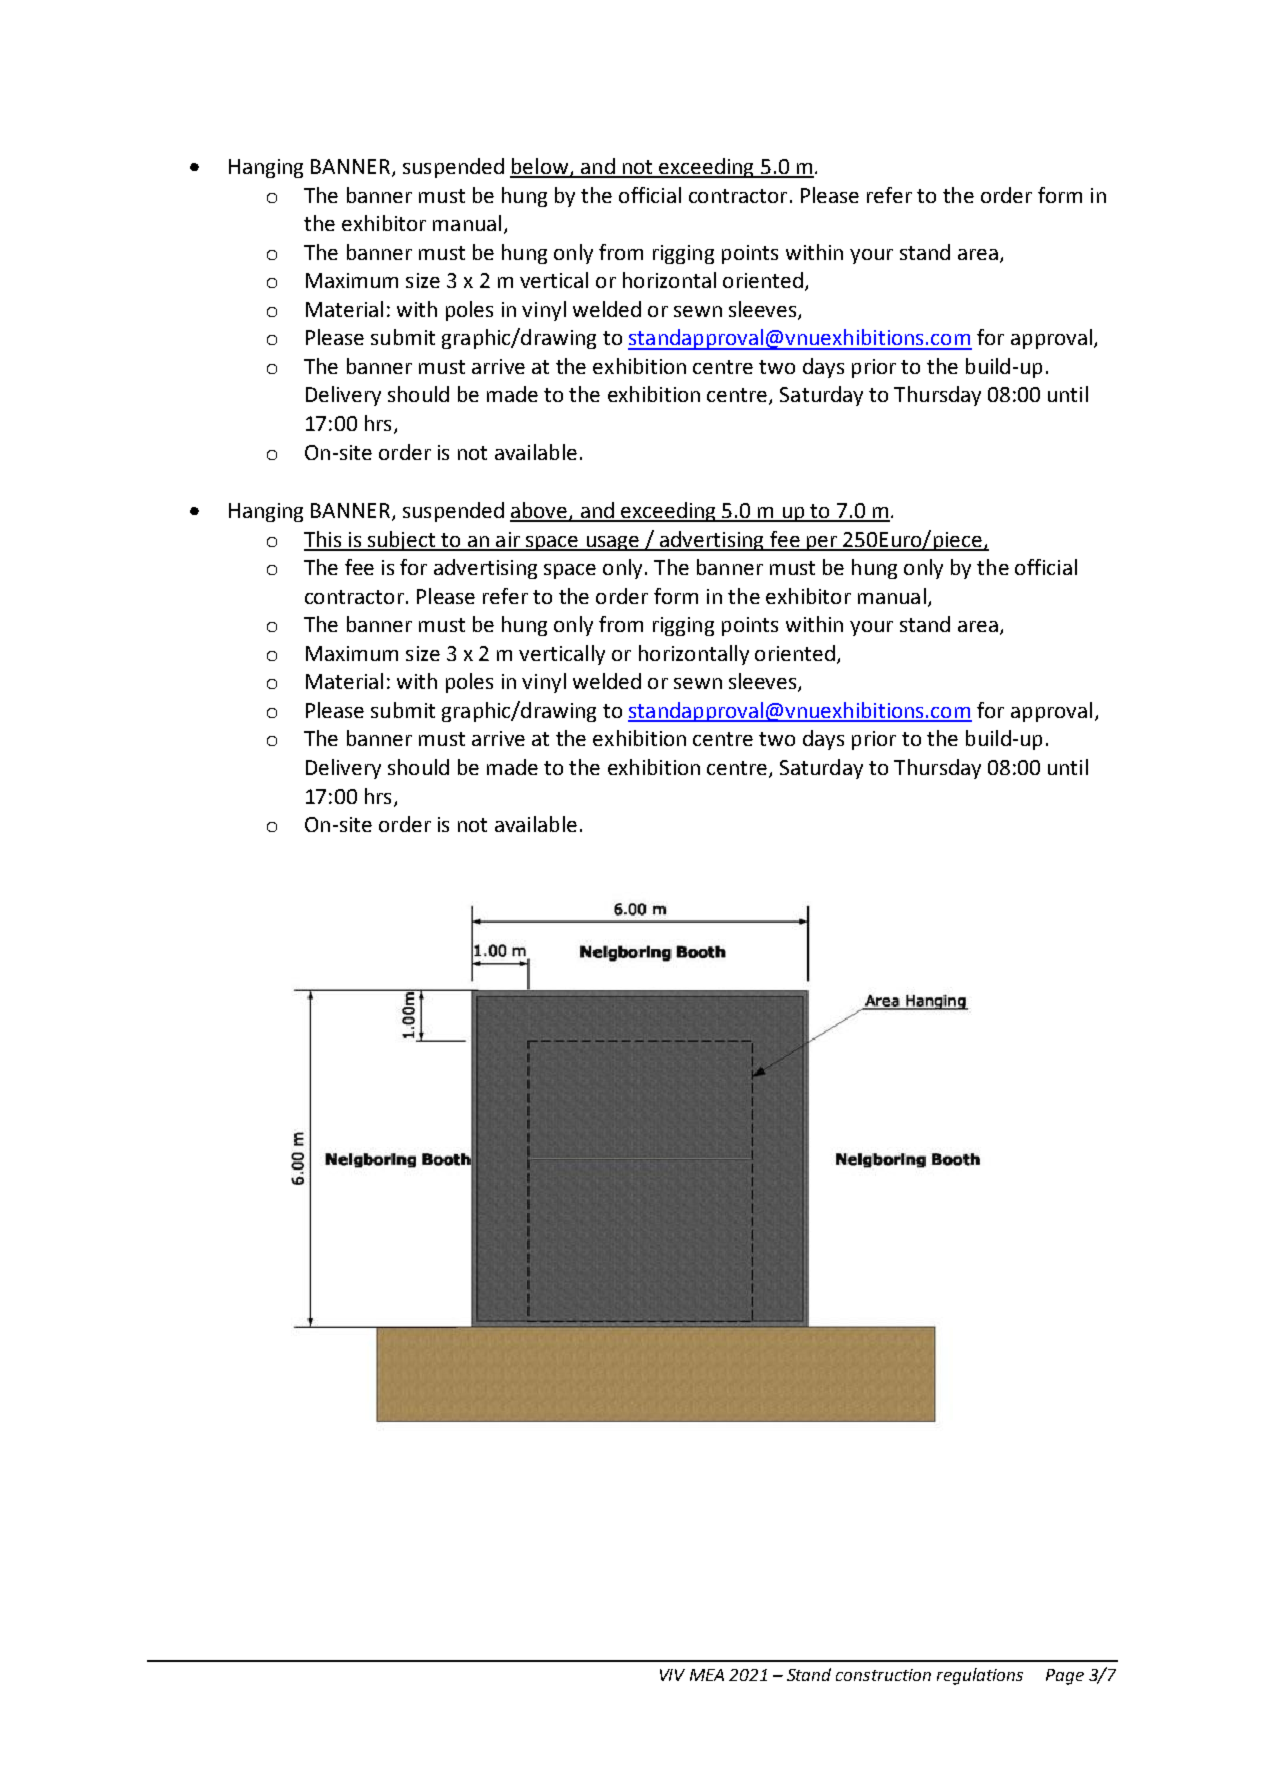  I want to click on regulations, so click(980, 1676).
